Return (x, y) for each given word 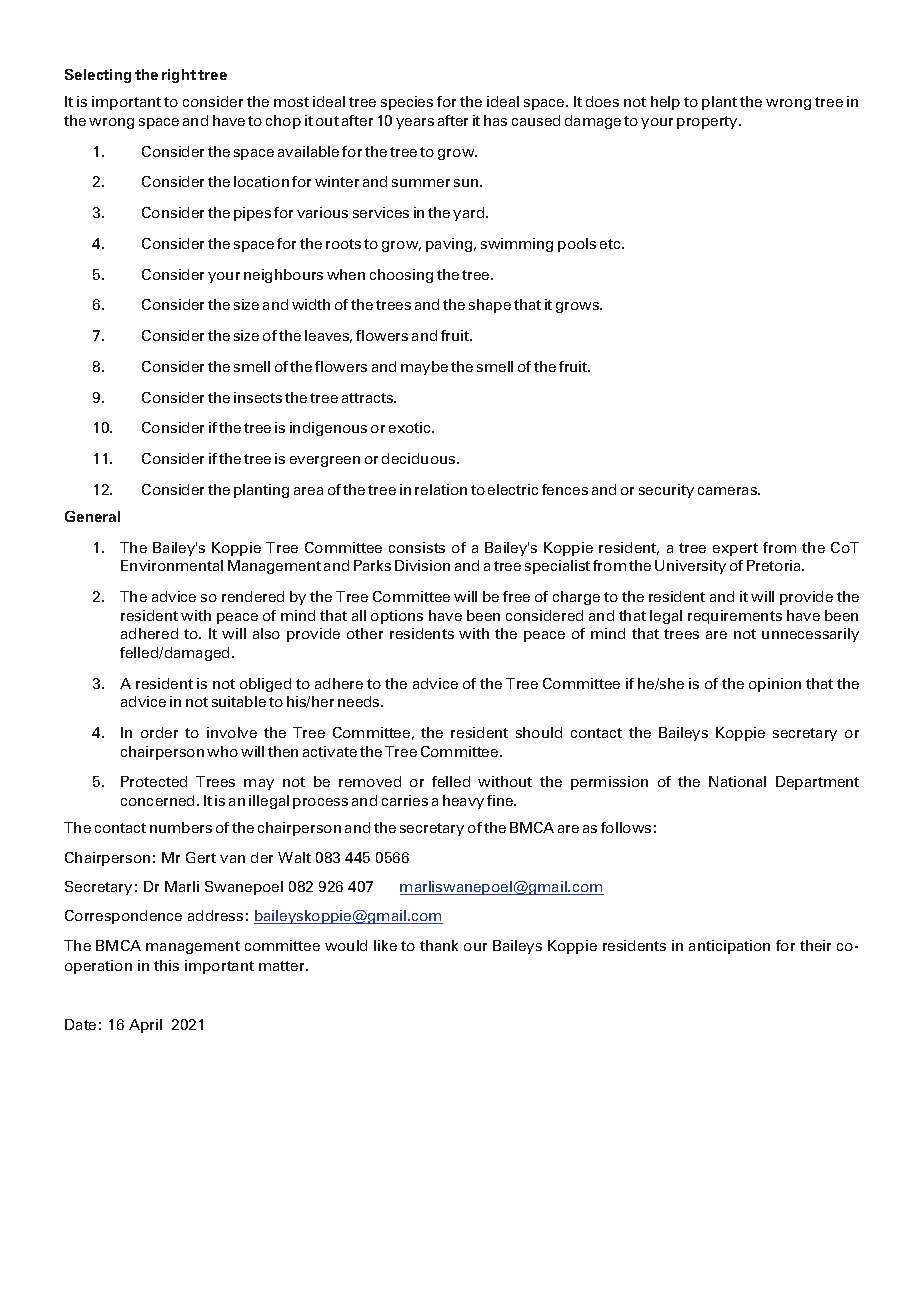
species (407, 103)
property (708, 122)
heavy (463, 802)
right (179, 76)
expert (735, 549)
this (166, 965)
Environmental (172, 565)
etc (611, 244)
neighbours (283, 276)
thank (439, 945)
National (737, 781)
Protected (154, 781)
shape (490, 306)
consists (417, 547)
